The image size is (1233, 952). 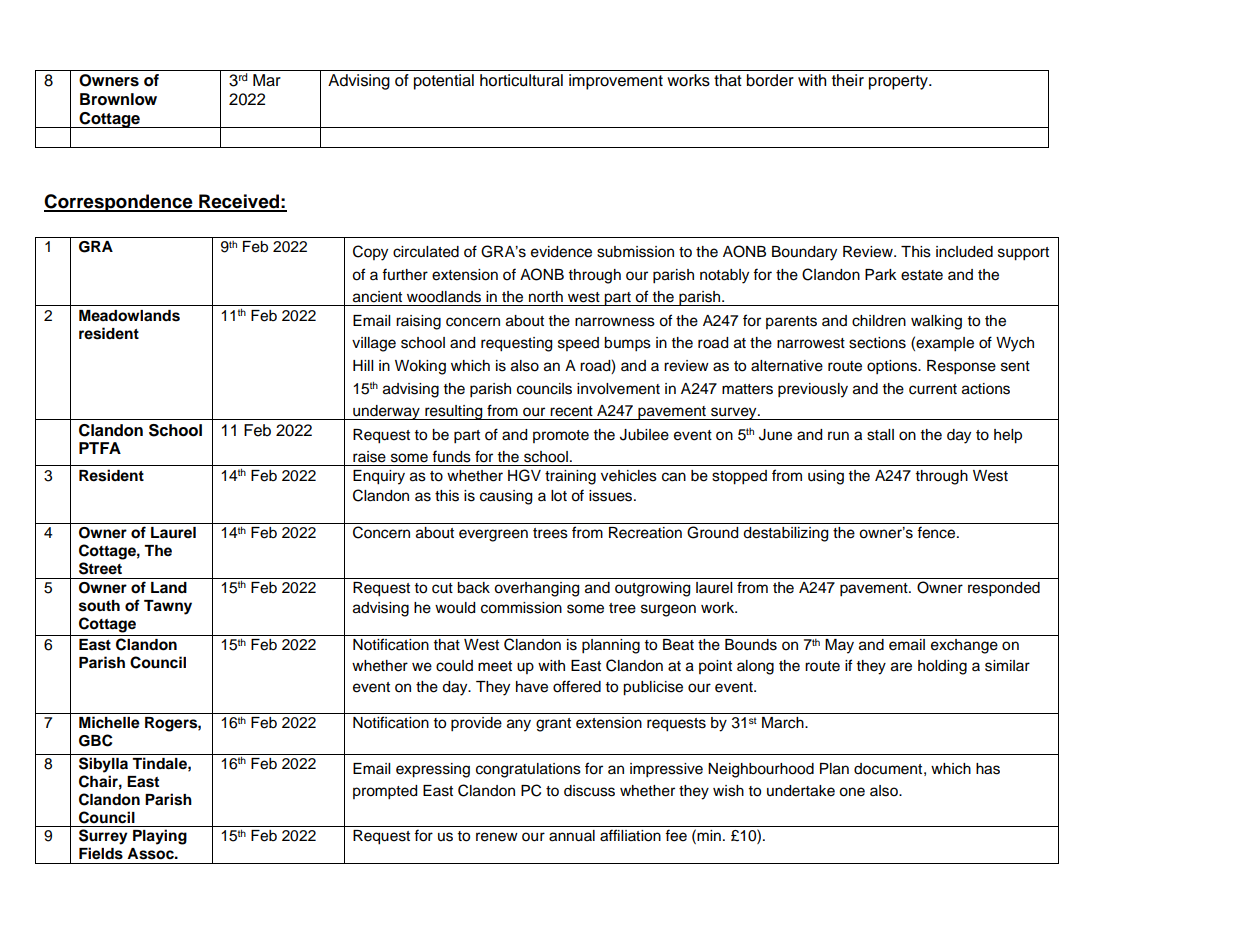 I want to click on sections, so click(x=877, y=343).
